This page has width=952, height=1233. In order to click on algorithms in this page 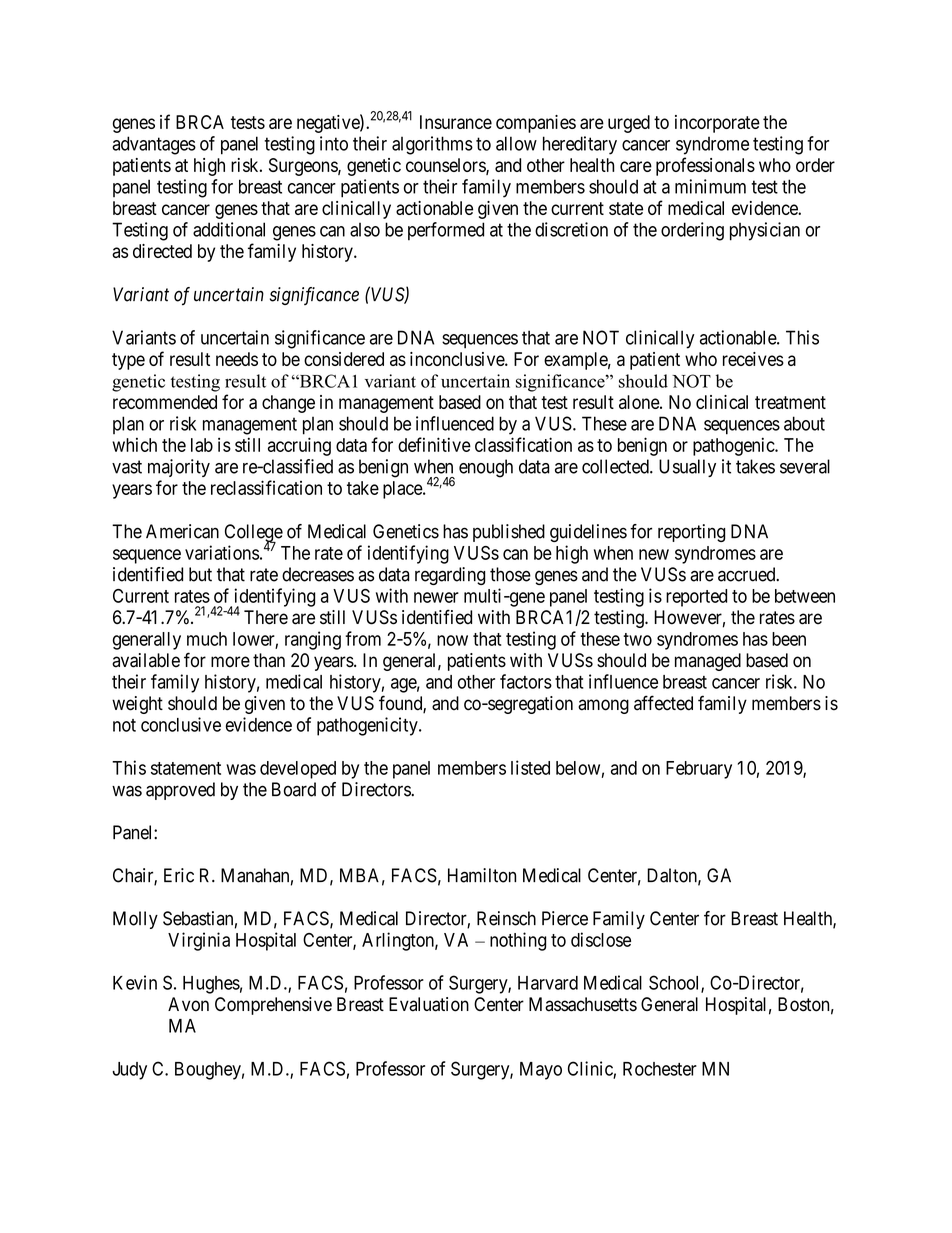, I will do `click(432, 145)`.
